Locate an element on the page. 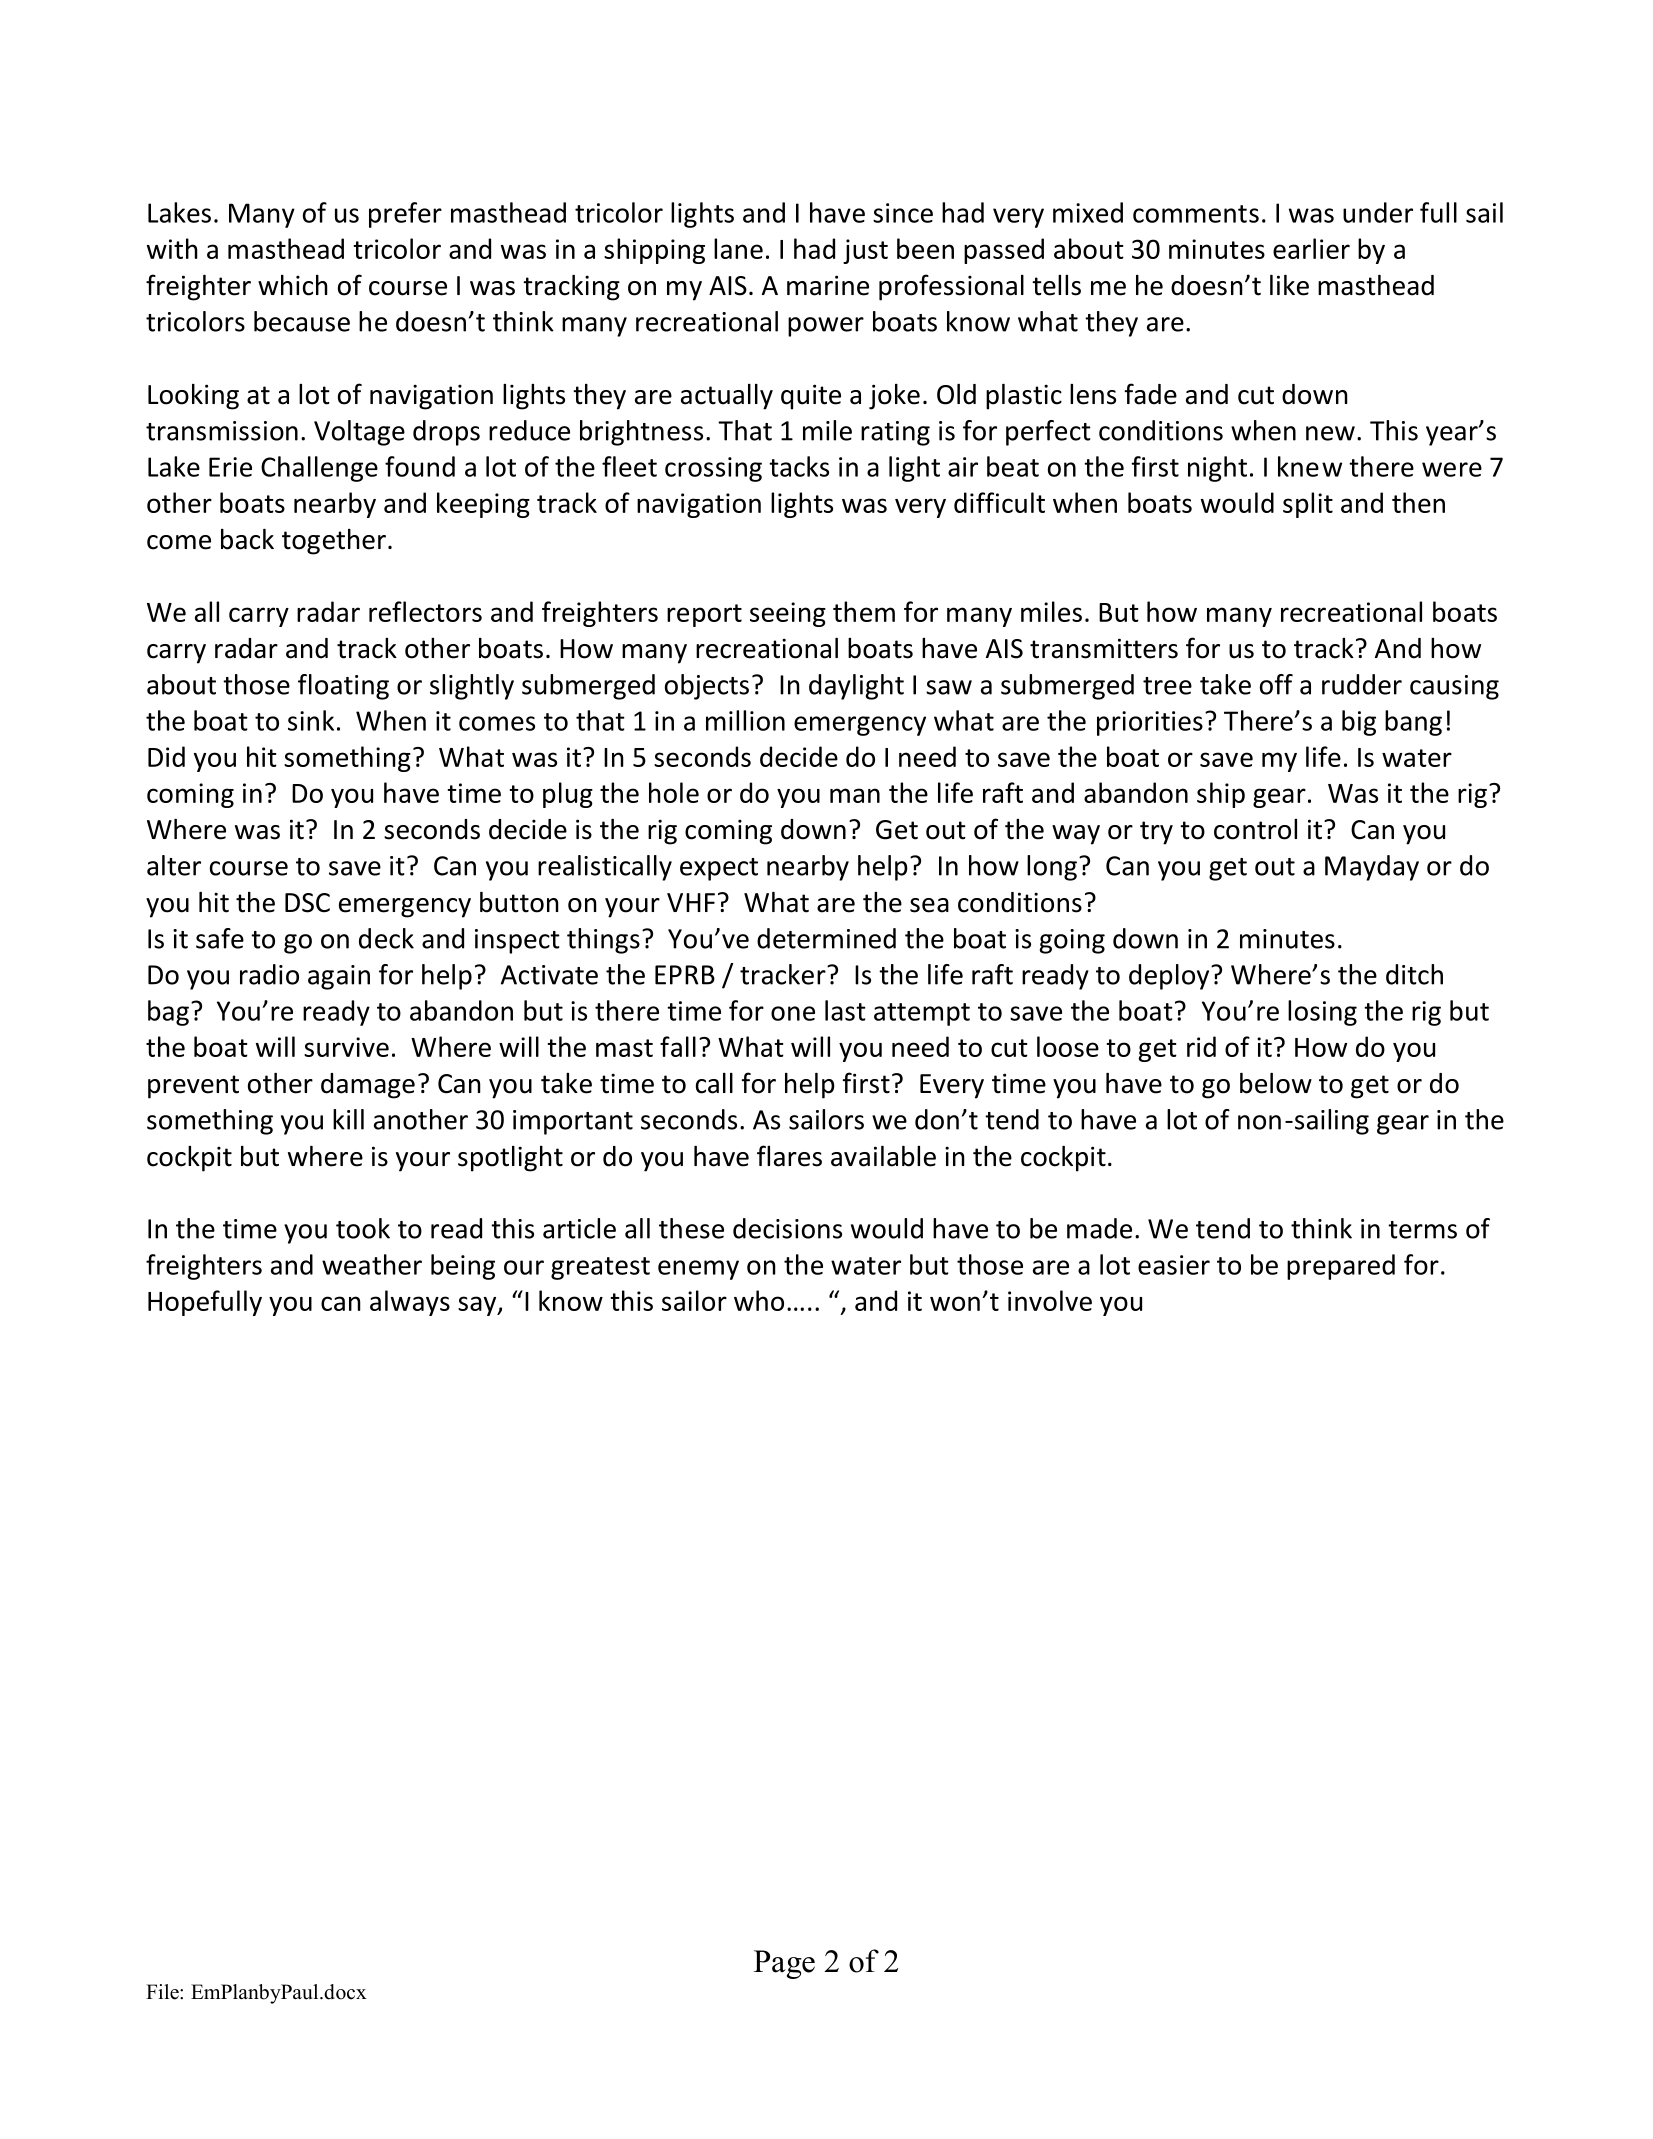 This page has height=2139, width=1653. which is located at coordinates (293, 285).
